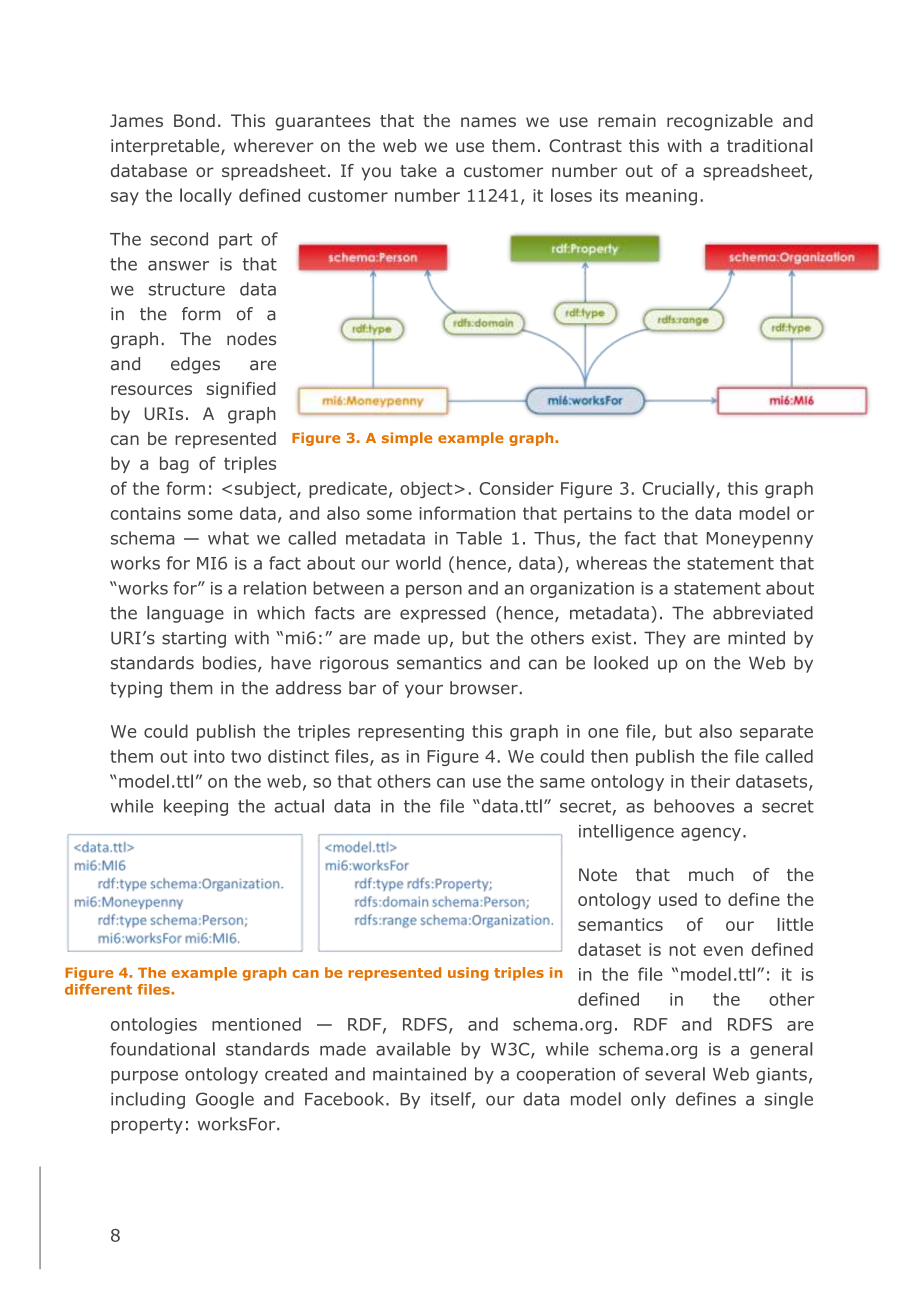 The width and height of the screenshot is (924, 1308). I want to click on representing, so click(411, 733).
